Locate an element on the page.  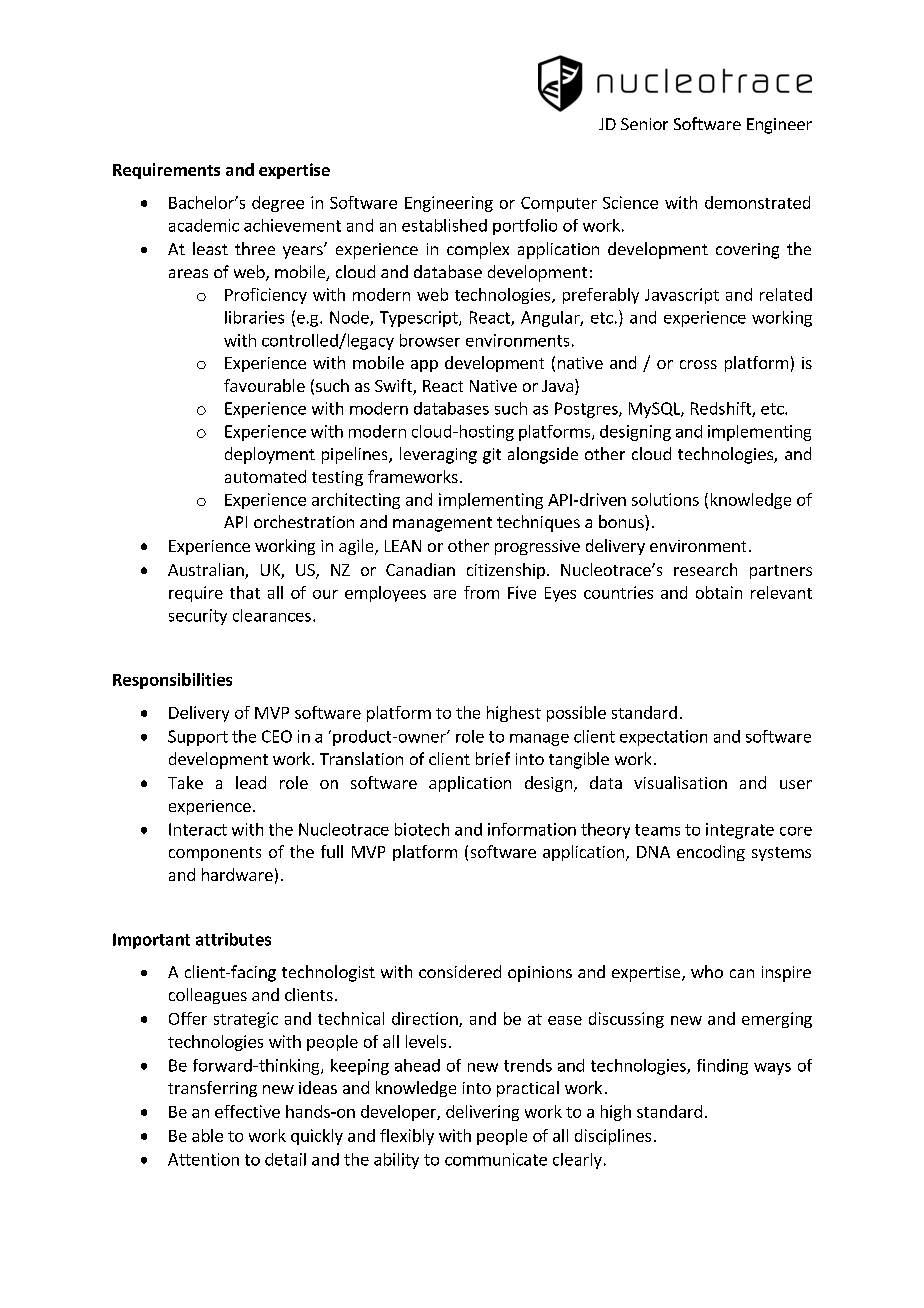
obtain is located at coordinates (719, 592).
